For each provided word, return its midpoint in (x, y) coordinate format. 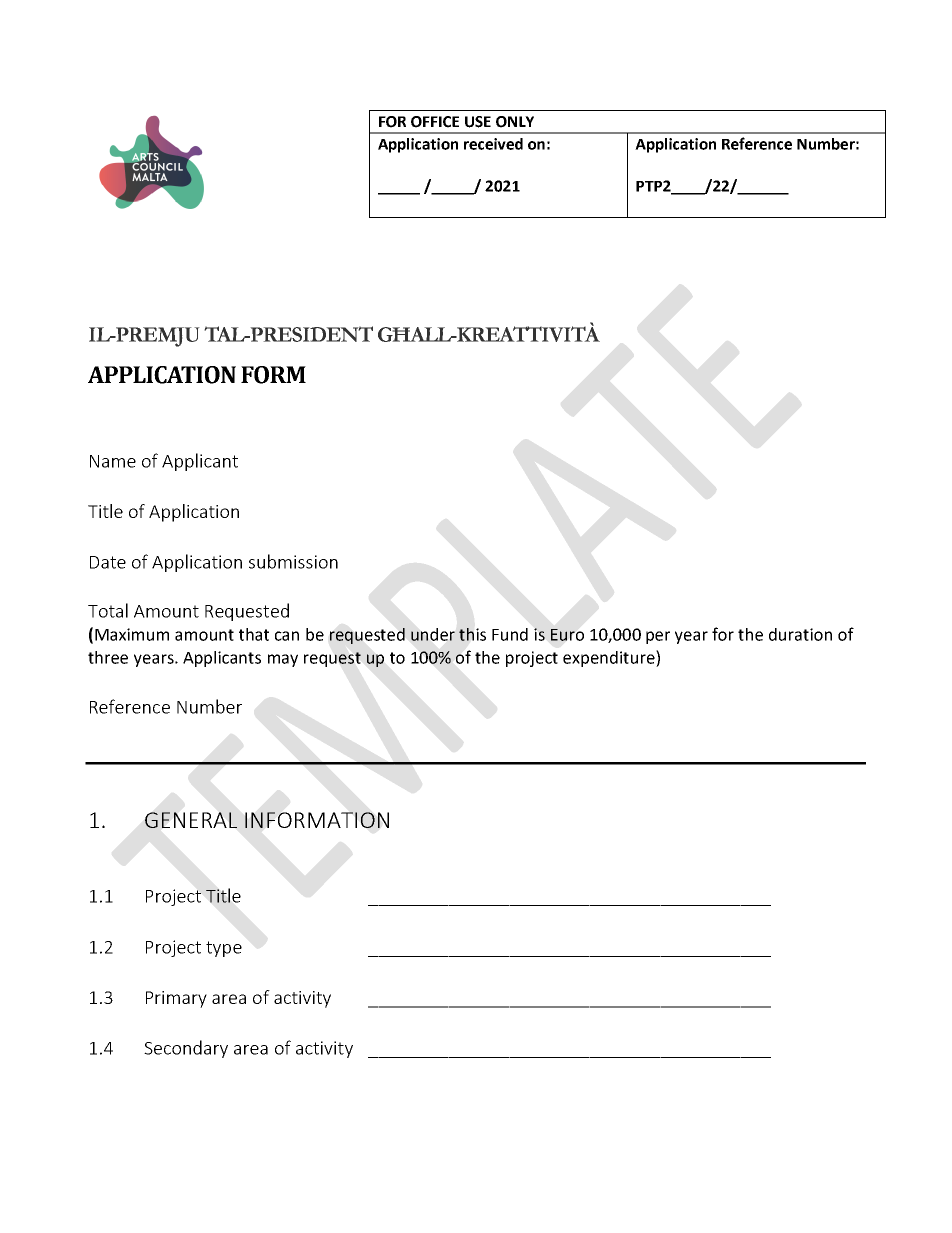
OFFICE (435, 122)
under (433, 634)
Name (113, 461)
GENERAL (191, 820)
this (472, 634)
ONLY (515, 122)
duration (800, 634)
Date (108, 562)
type (224, 949)
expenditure (610, 658)
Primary (176, 999)
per (658, 637)
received (493, 144)
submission (293, 561)
